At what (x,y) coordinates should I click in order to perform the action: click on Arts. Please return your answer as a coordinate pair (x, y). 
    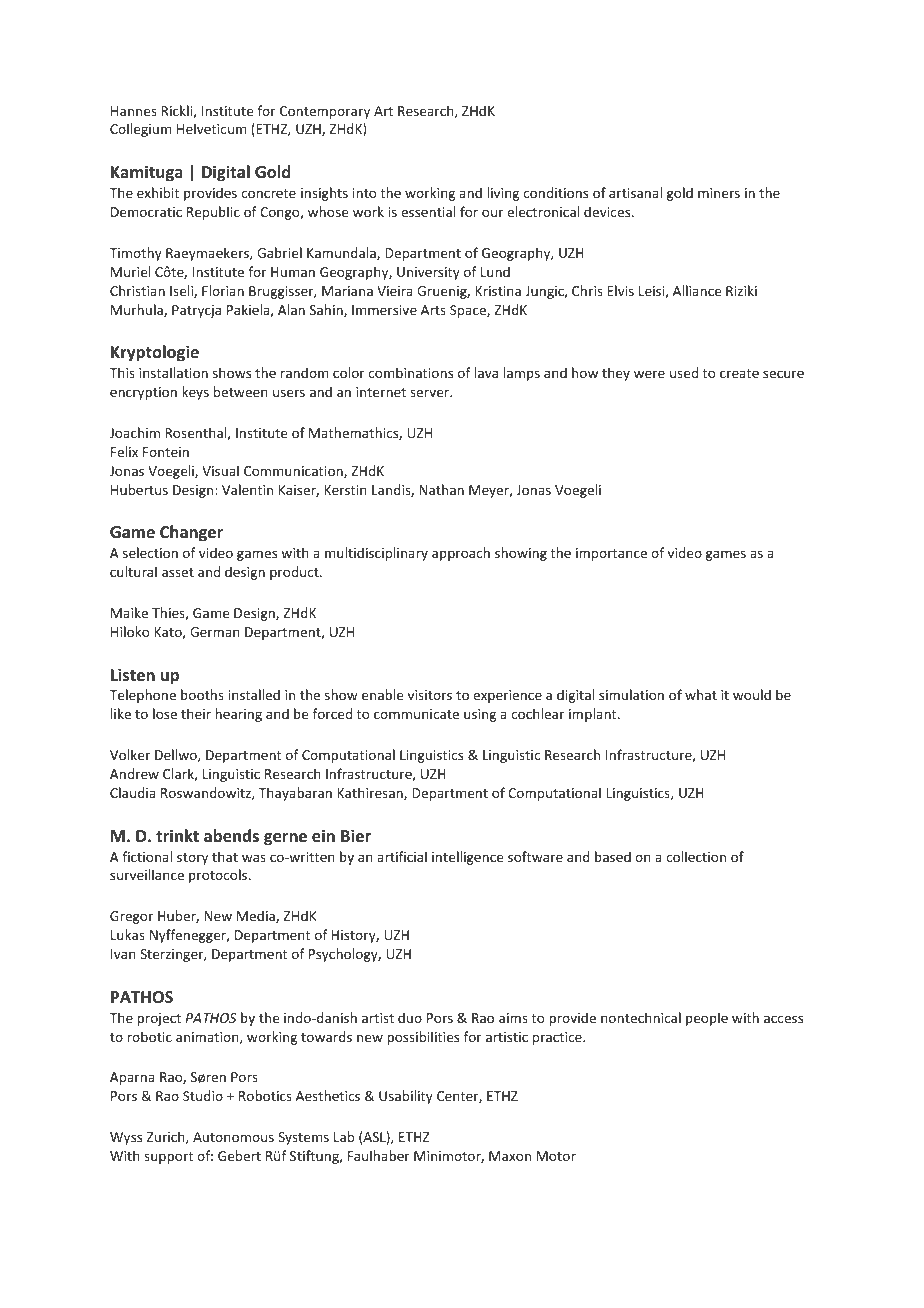
    Looking at the image, I should click on (433, 310).
